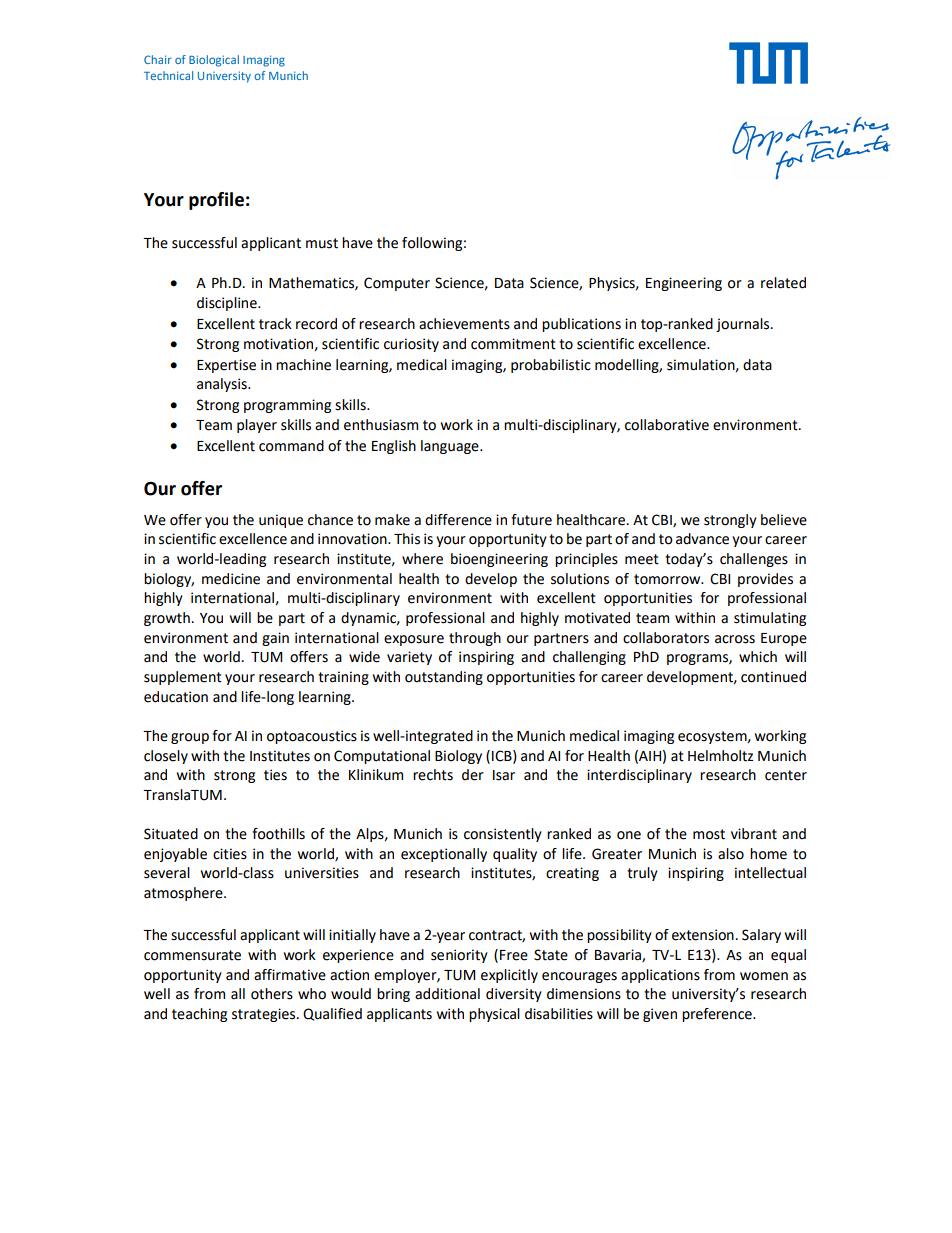 This document has height=1233, width=952. I want to click on collaborative, so click(667, 425).
